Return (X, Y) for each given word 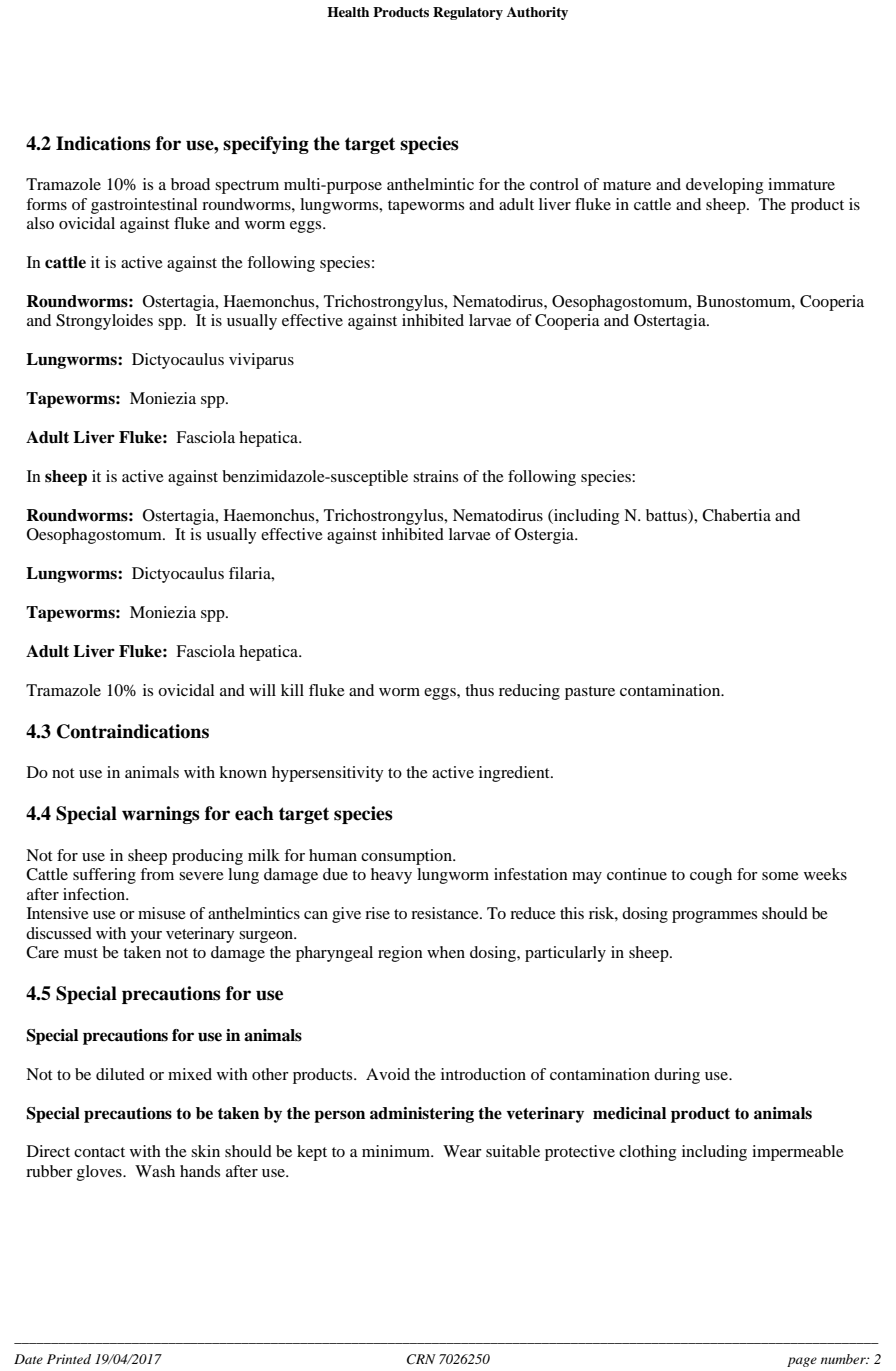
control (554, 184)
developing (724, 186)
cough (711, 876)
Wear (462, 1151)
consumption (407, 857)
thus (479, 690)
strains (435, 476)
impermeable (798, 1153)
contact (99, 1152)
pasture (590, 693)
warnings (161, 815)
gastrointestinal (144, 206)
